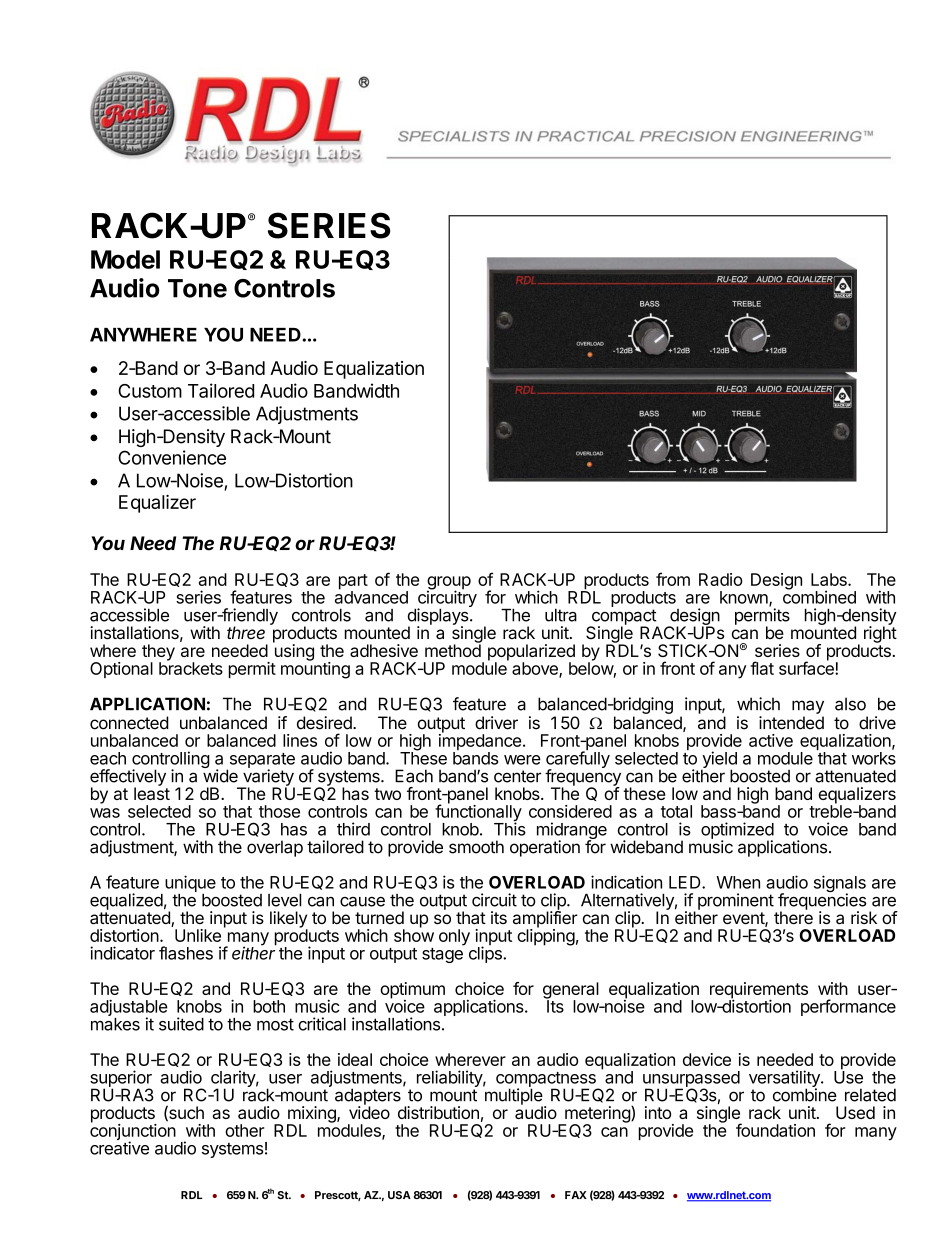  Describe the element at coordinates (129, 723) in the image. I see `connected` at that location.
